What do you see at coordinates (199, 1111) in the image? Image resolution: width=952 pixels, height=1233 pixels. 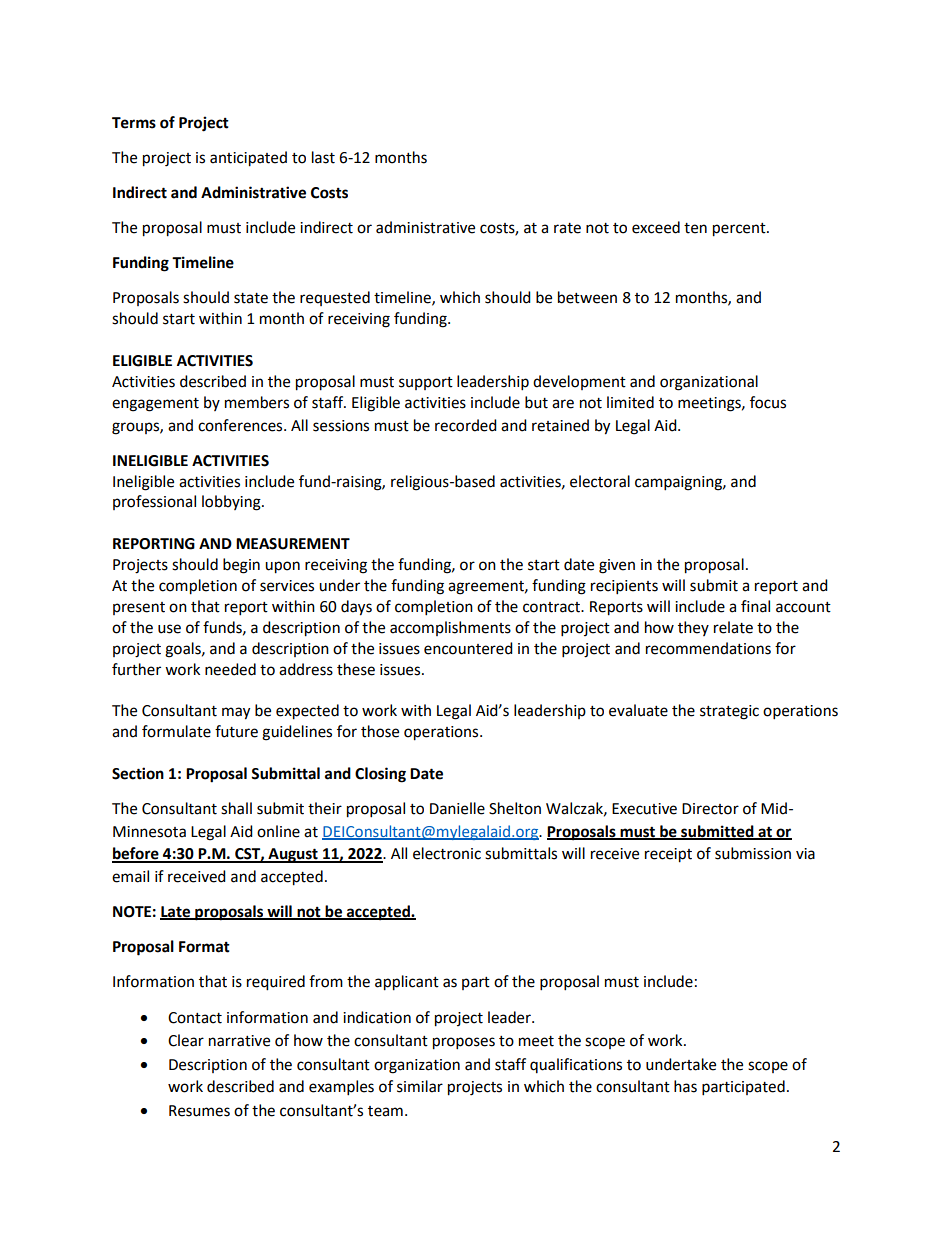 I see `Resumes` at bounding box center [199, 1111].
